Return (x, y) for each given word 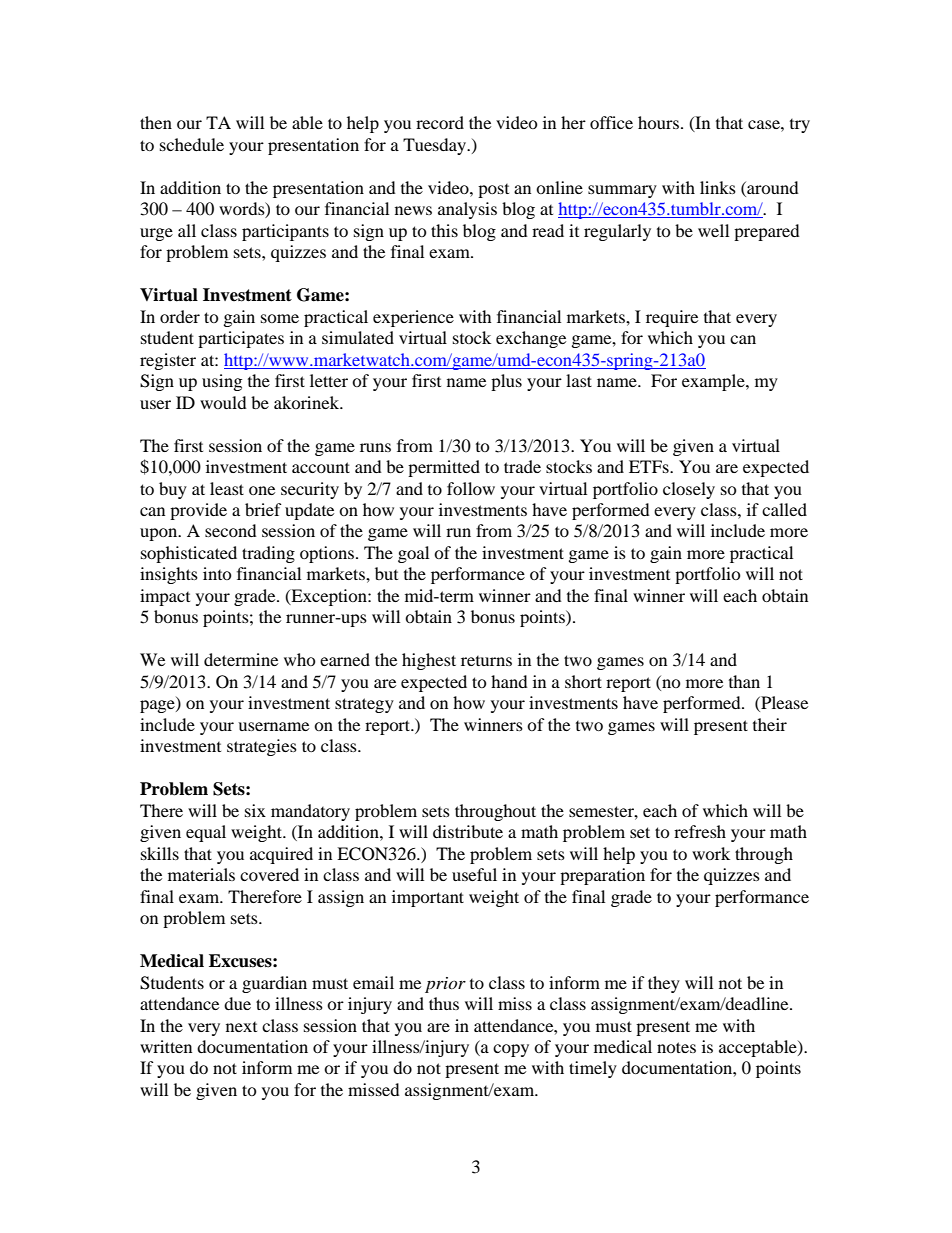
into (217, 573)
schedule (192, 144)
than (744, 681)
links (718, 187)
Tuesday (436, 146)
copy (511, 1050)
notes (676, 1047)
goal (413, 554)
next (241, 1027)
